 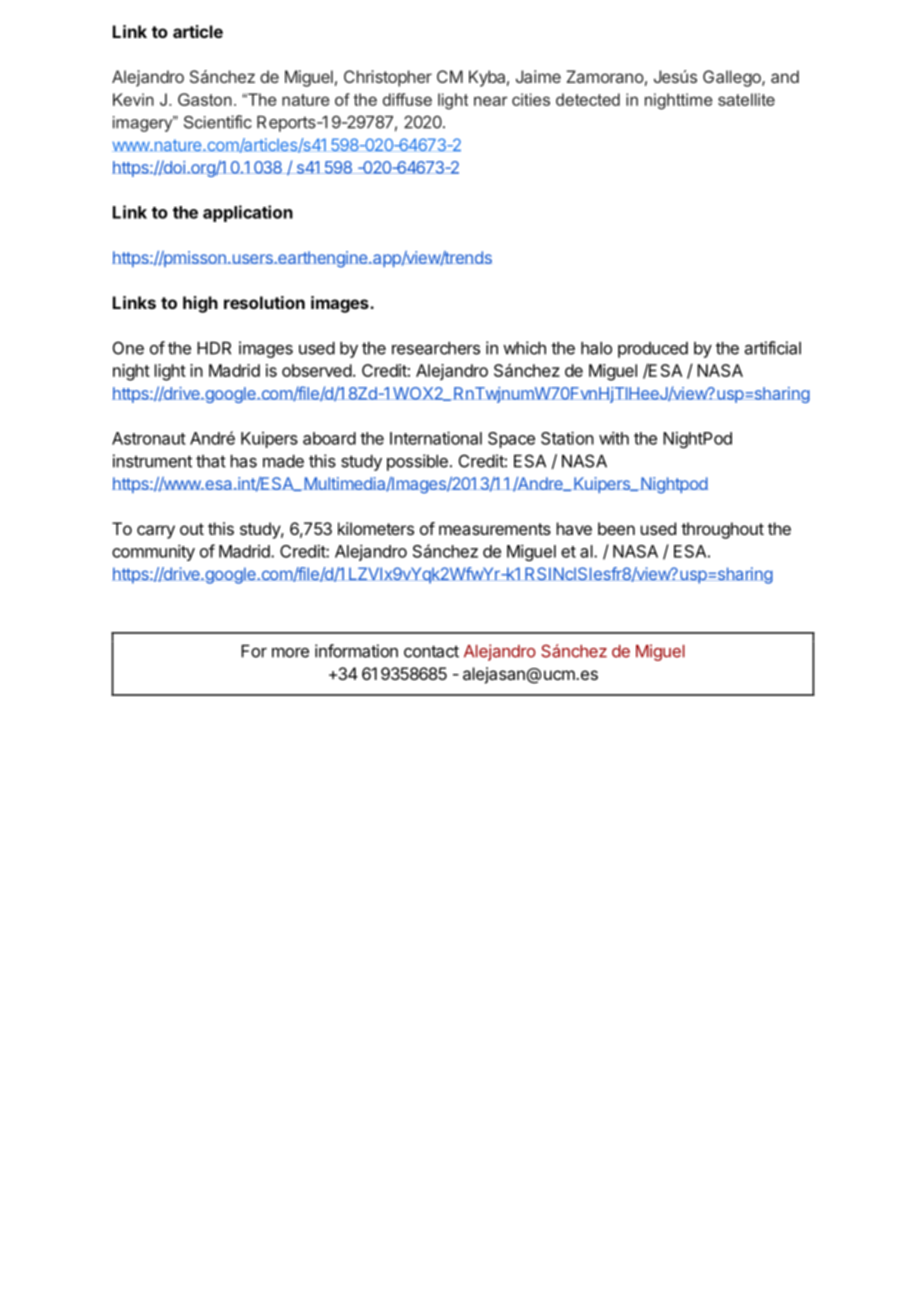 What do you see at coordinates (722, 530) in the screenshot?
I see `throughout` at bounding box center [722, 530].
